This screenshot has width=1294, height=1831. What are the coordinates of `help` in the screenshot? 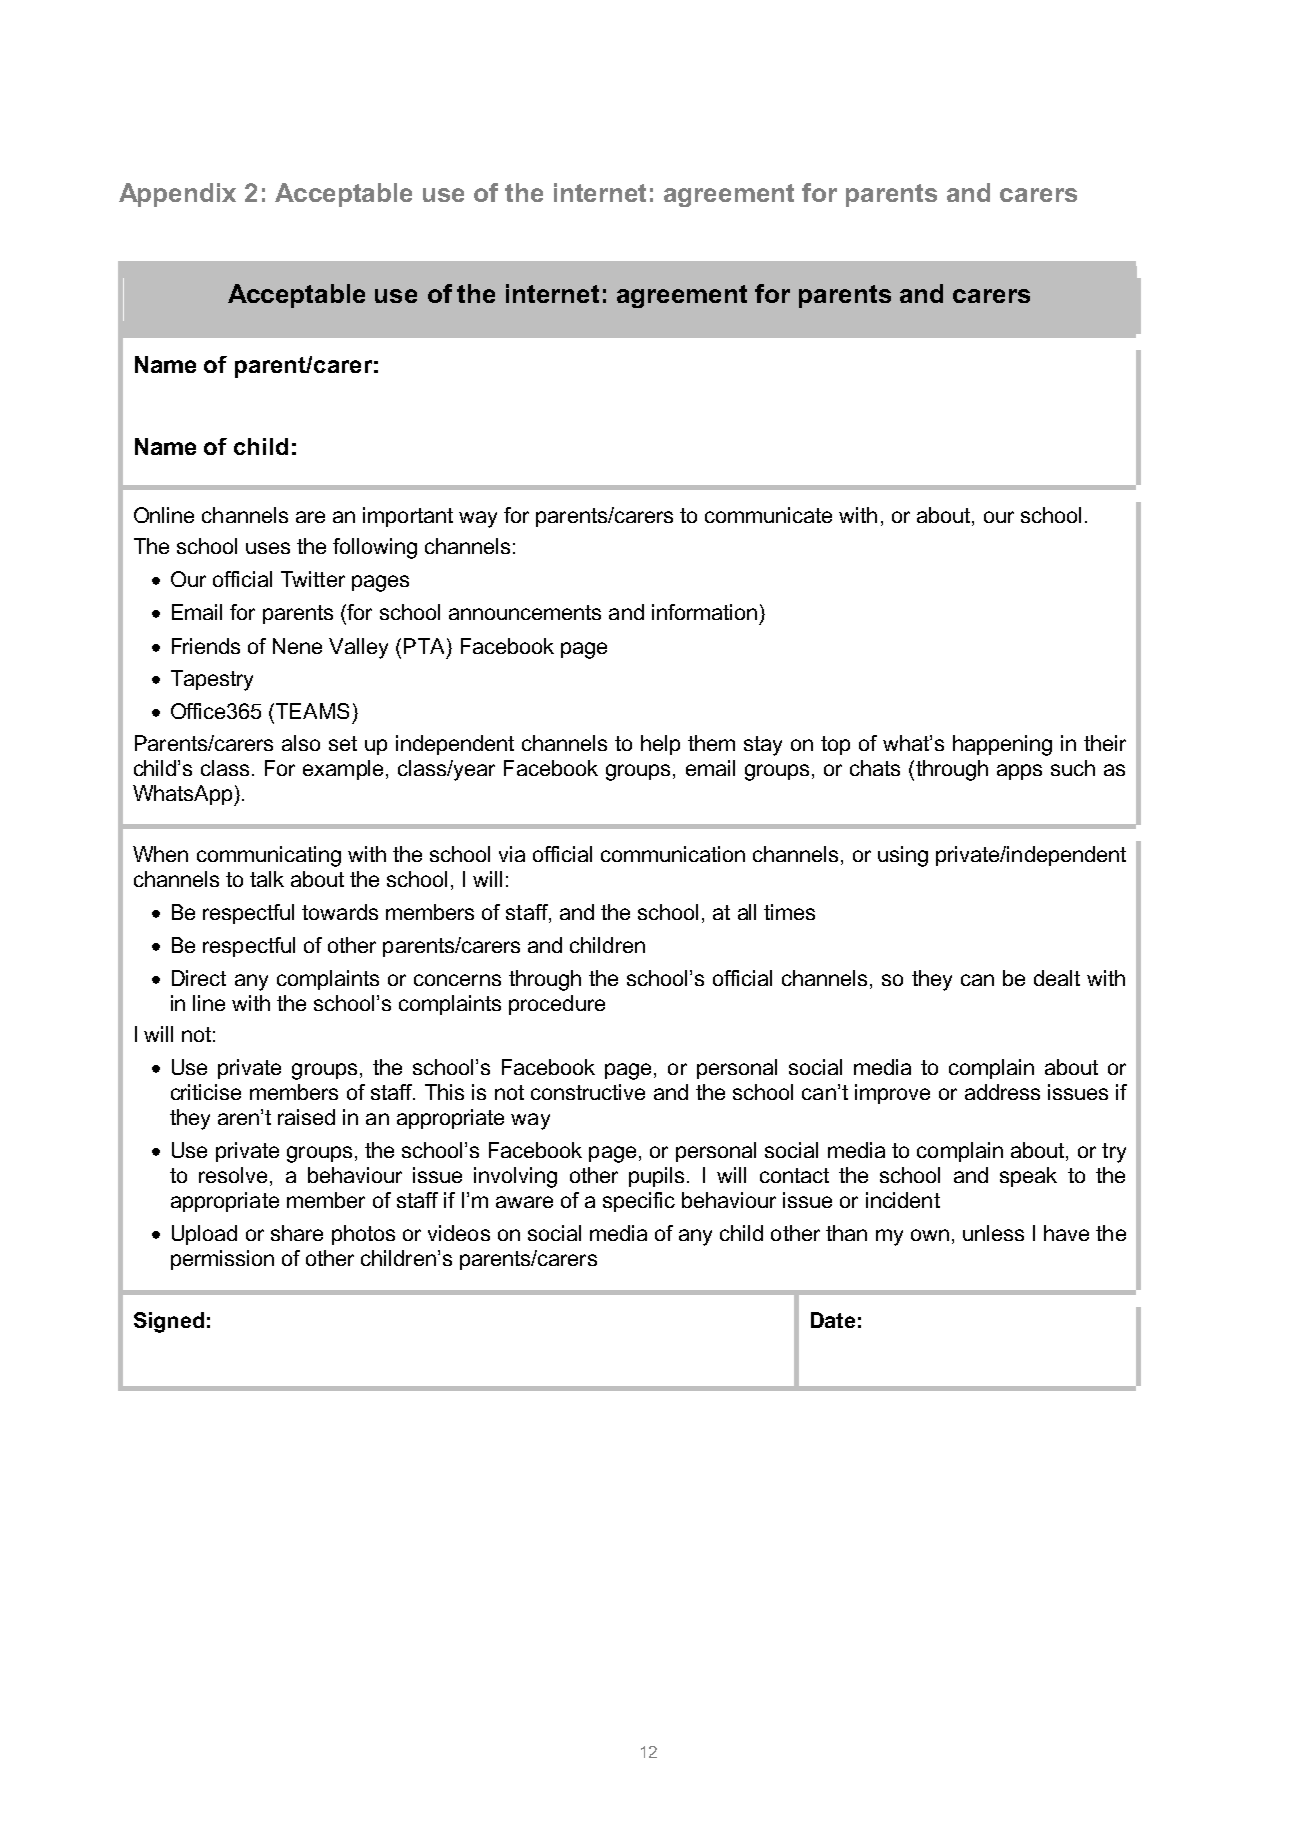 It's located at (660, 745).
